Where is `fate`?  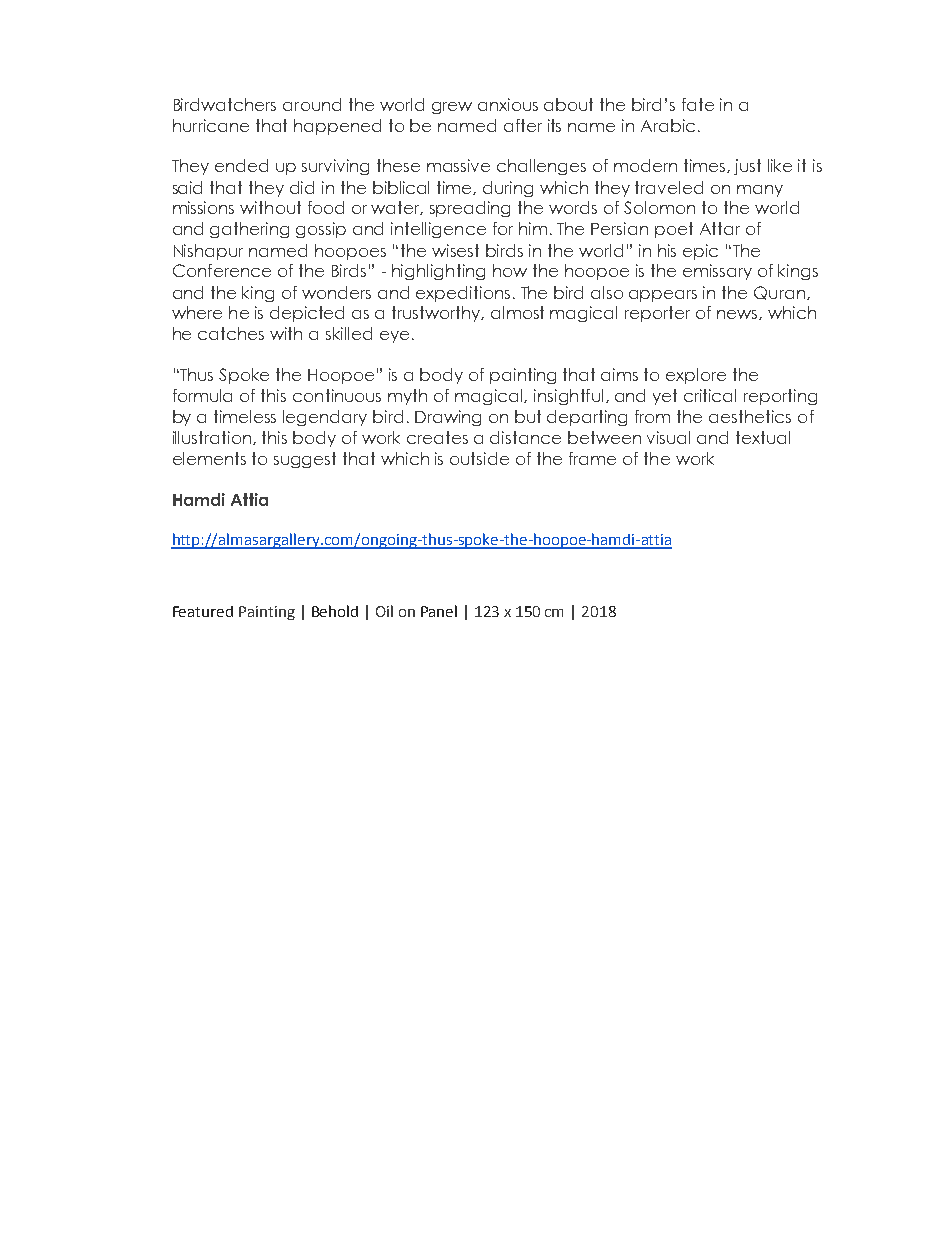
fate is located at coordinates (698, 104).
